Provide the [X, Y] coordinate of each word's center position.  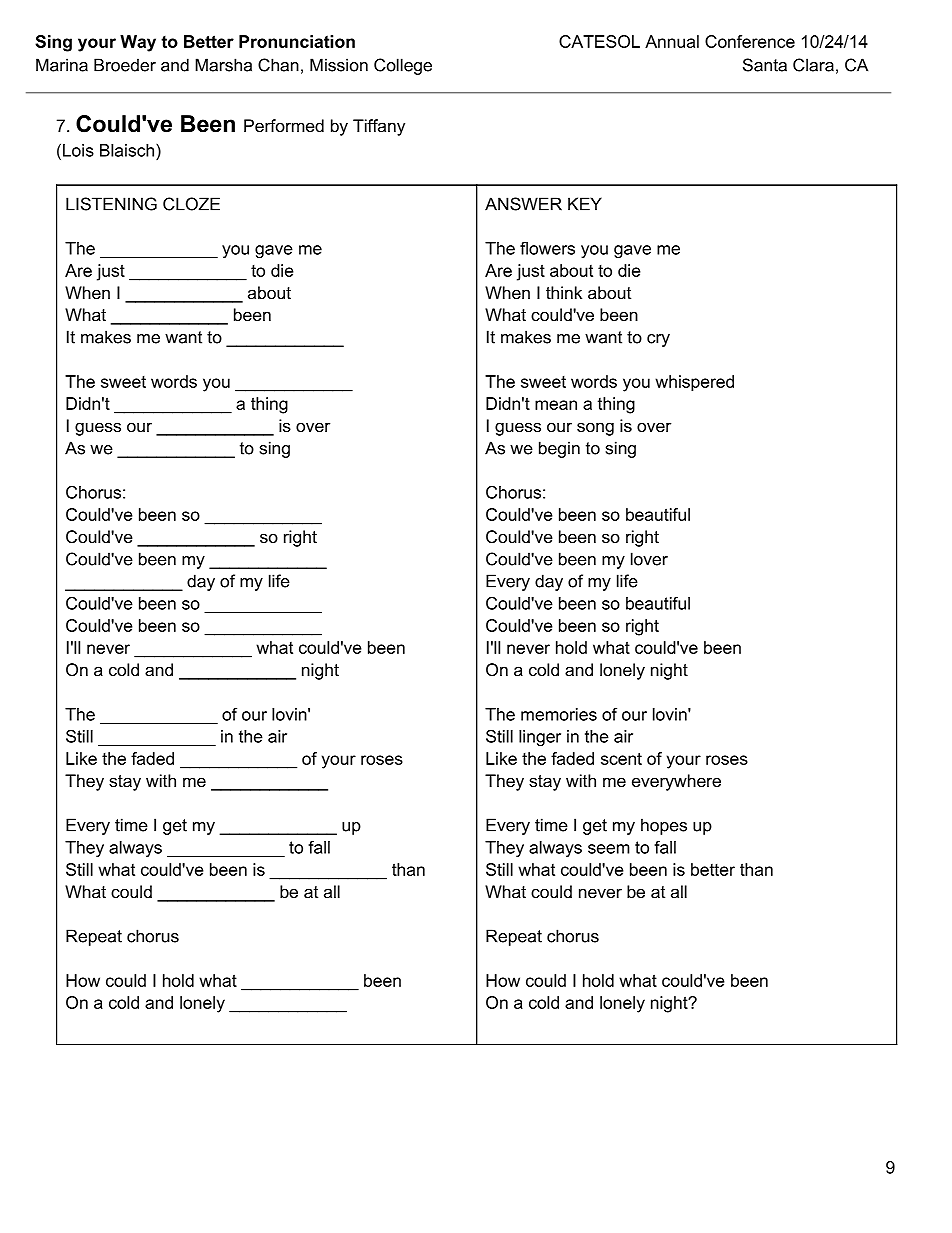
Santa [765, 65]
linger [540, 738]
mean [556, 405]
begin [559, 449]
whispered [694, 383]
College [403, 66]
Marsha [223, 65]
